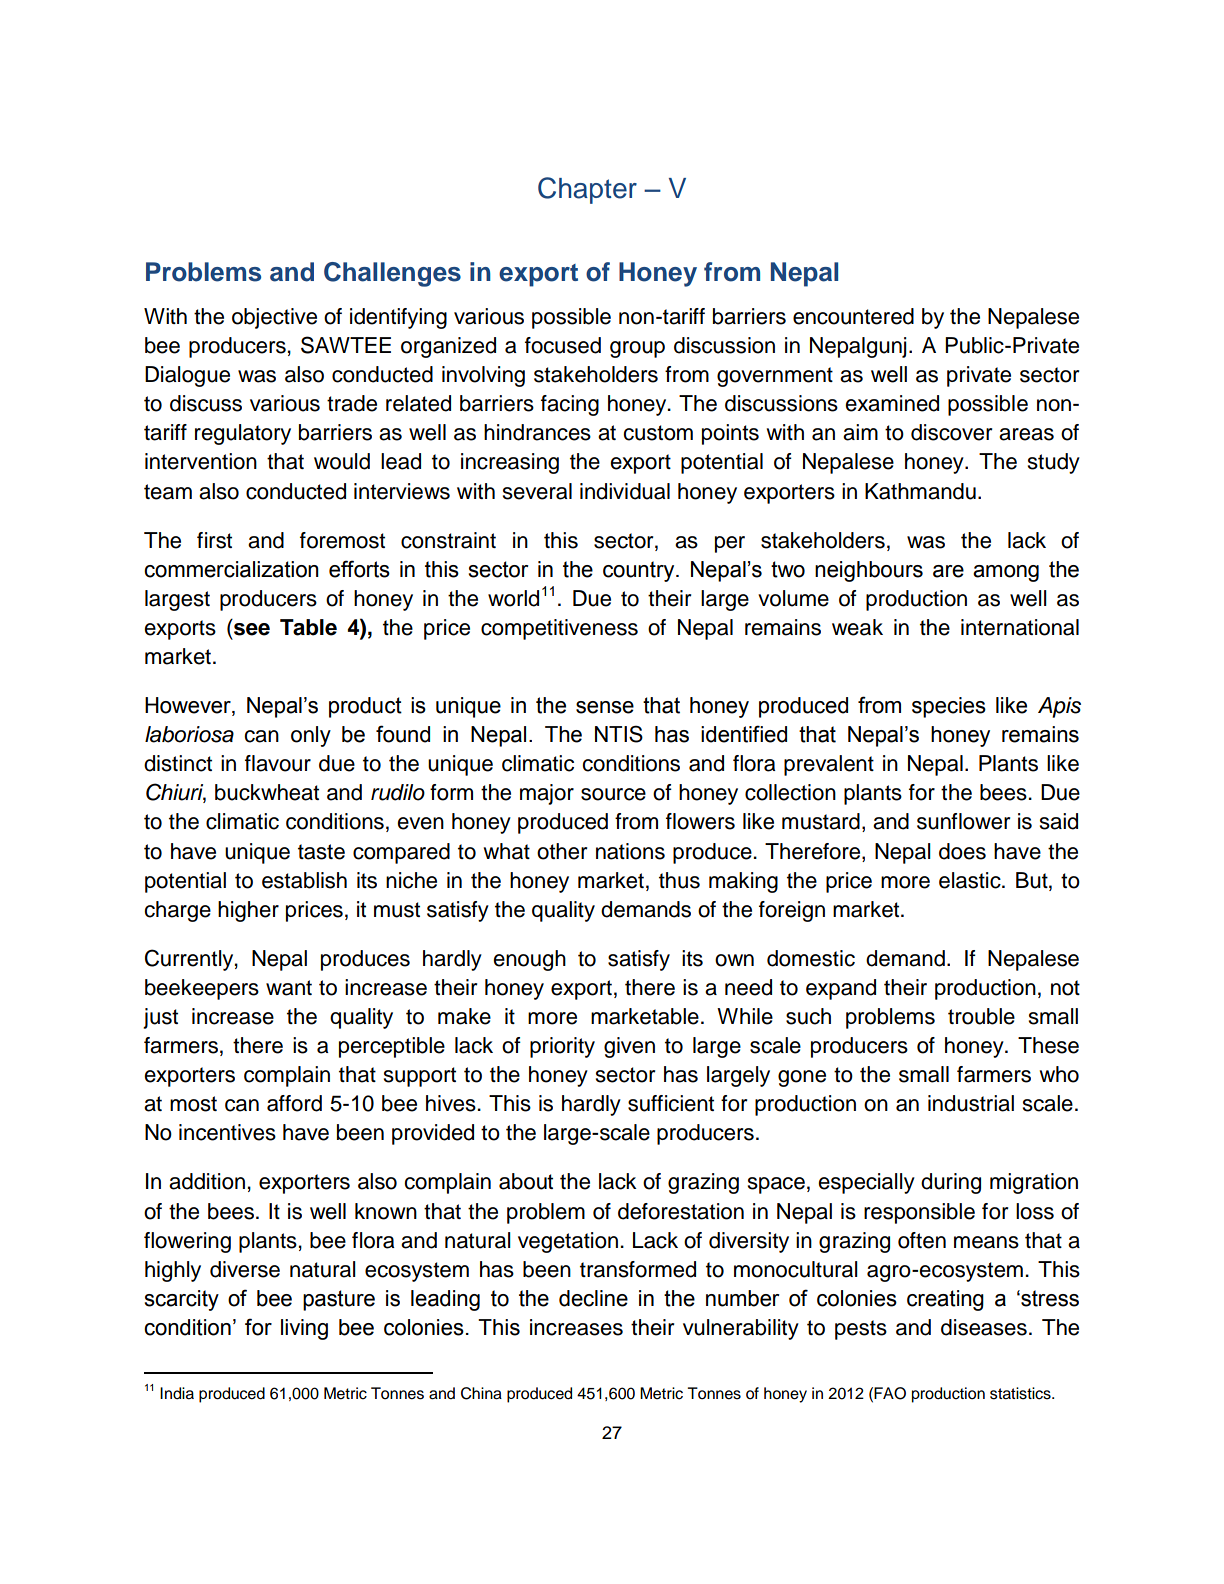 Image resolution: width=1224 pixels, height=1584 pixels. Describe the element at coordinates (304, 1329) in the screenshot. I see `living` at that location.
